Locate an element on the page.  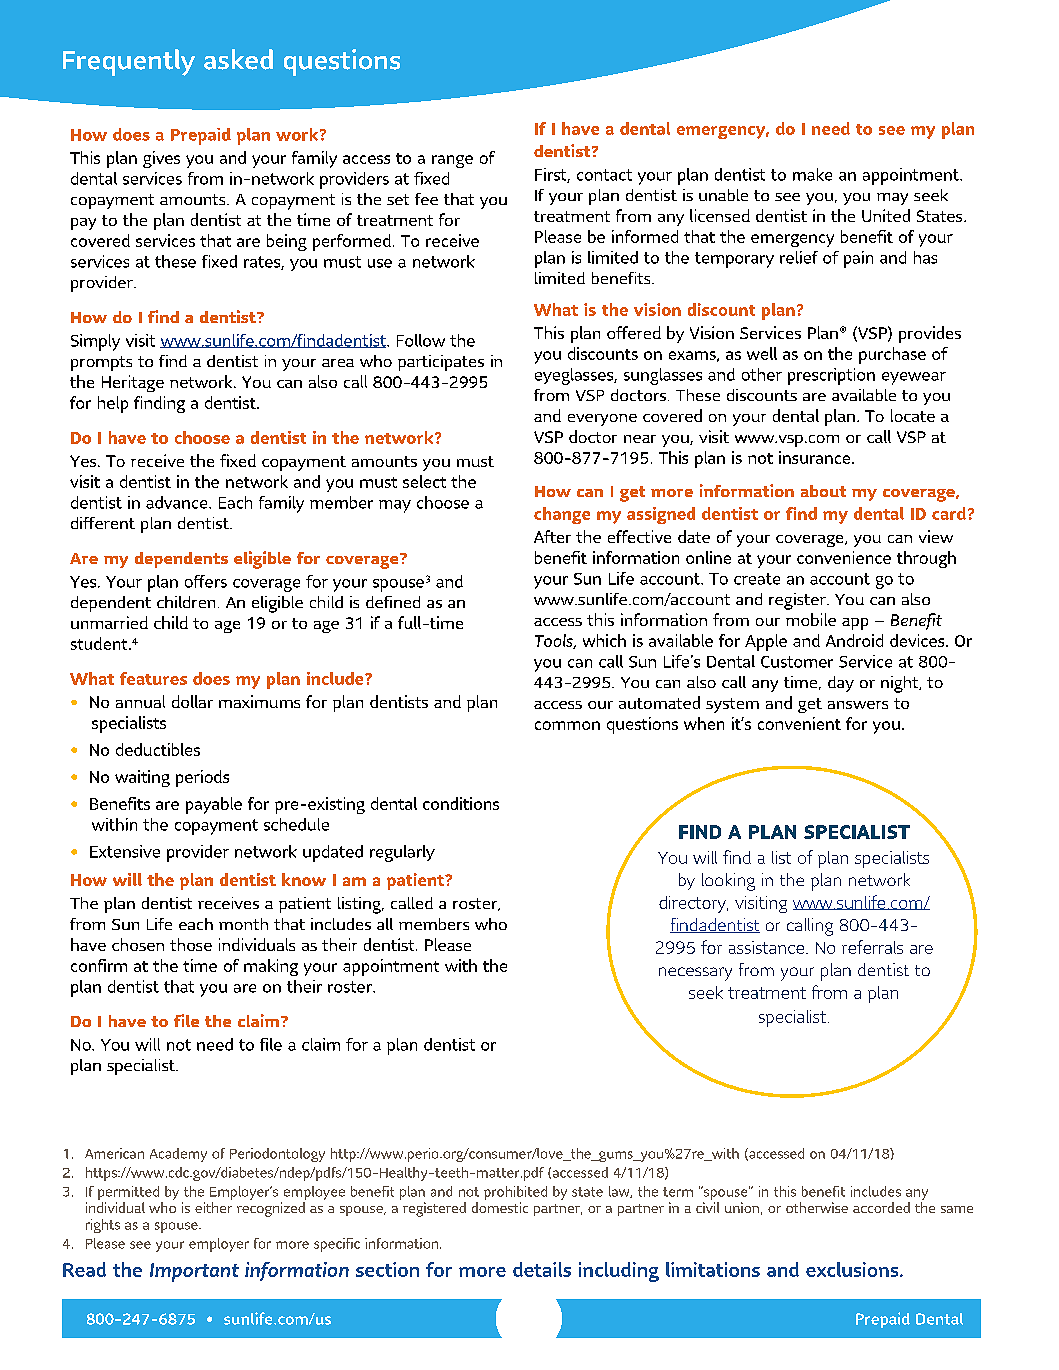
range is located at coordinates (452, 161).
